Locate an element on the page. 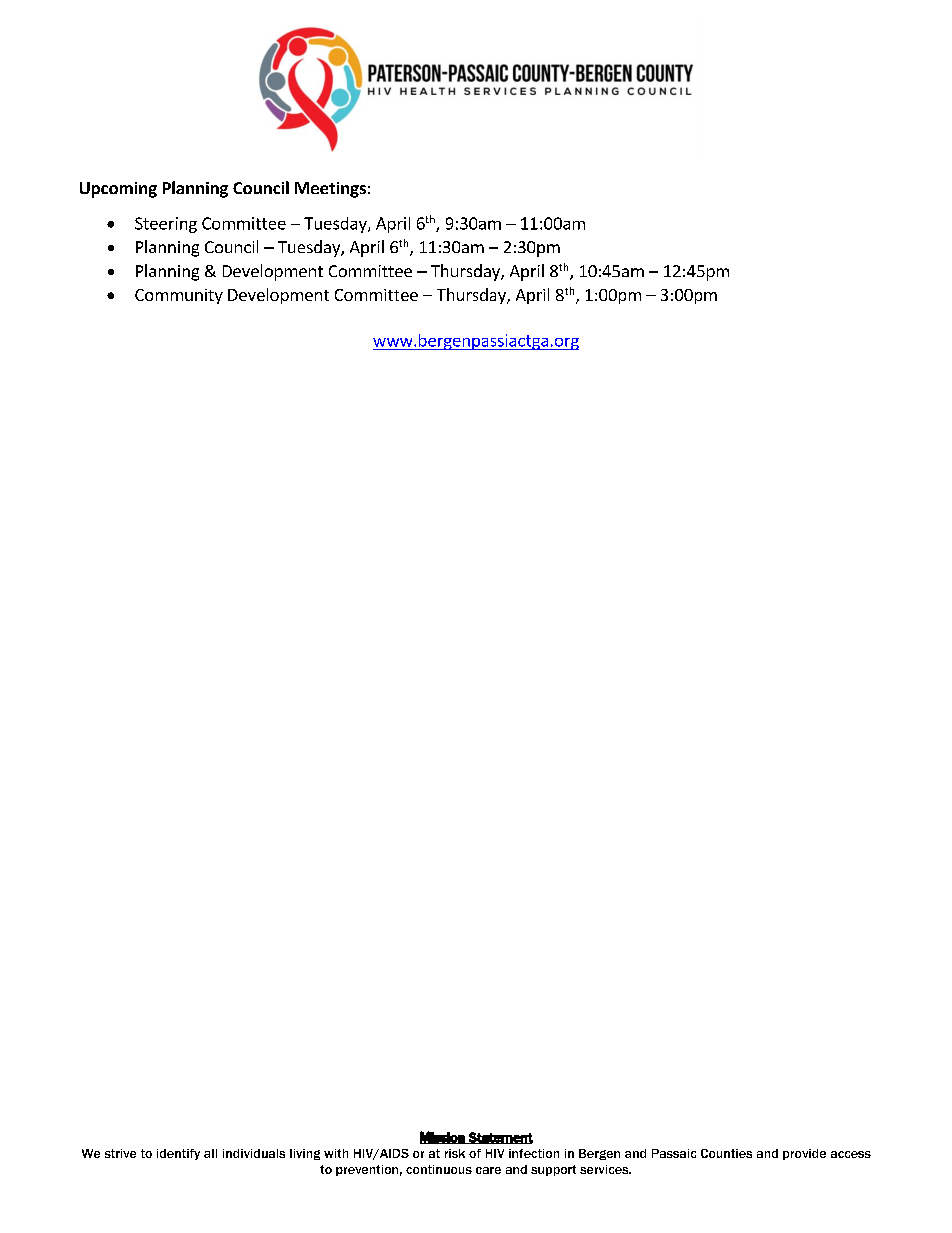  all is located at coordinates (210, 1153).
